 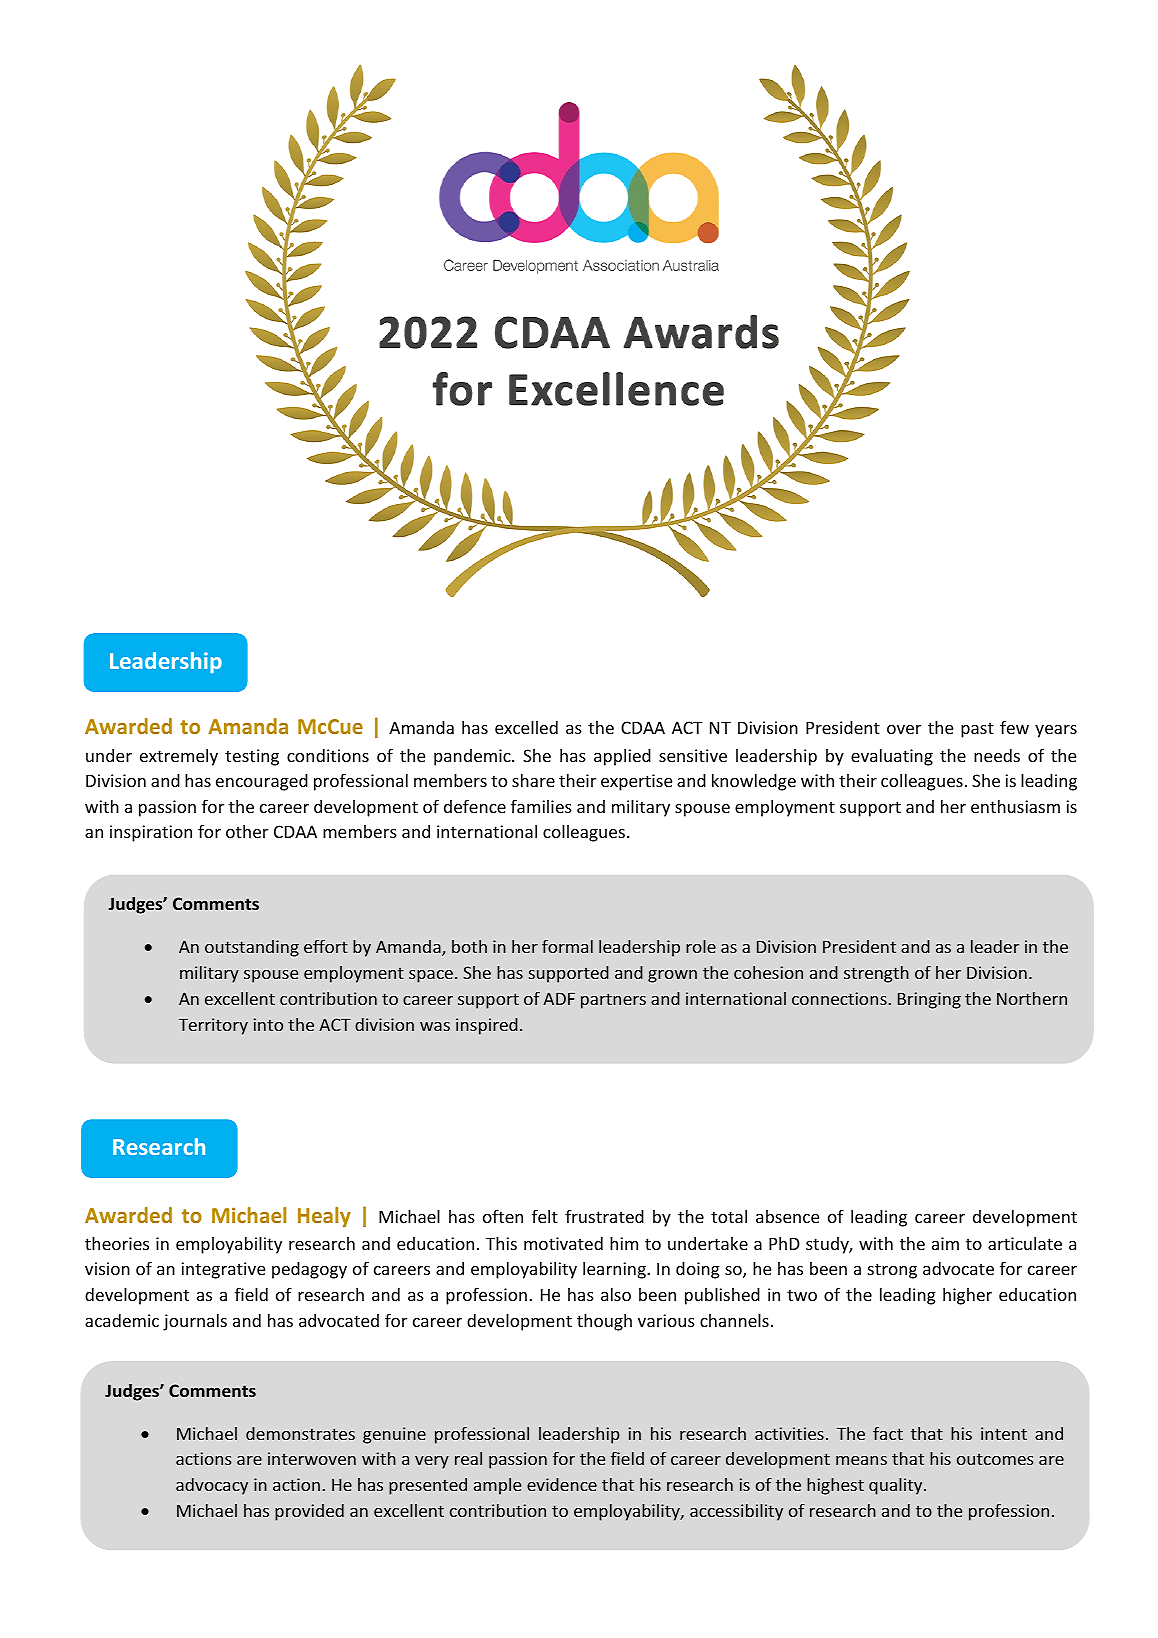 I want to click on strength, so click(x=876, y=974).
